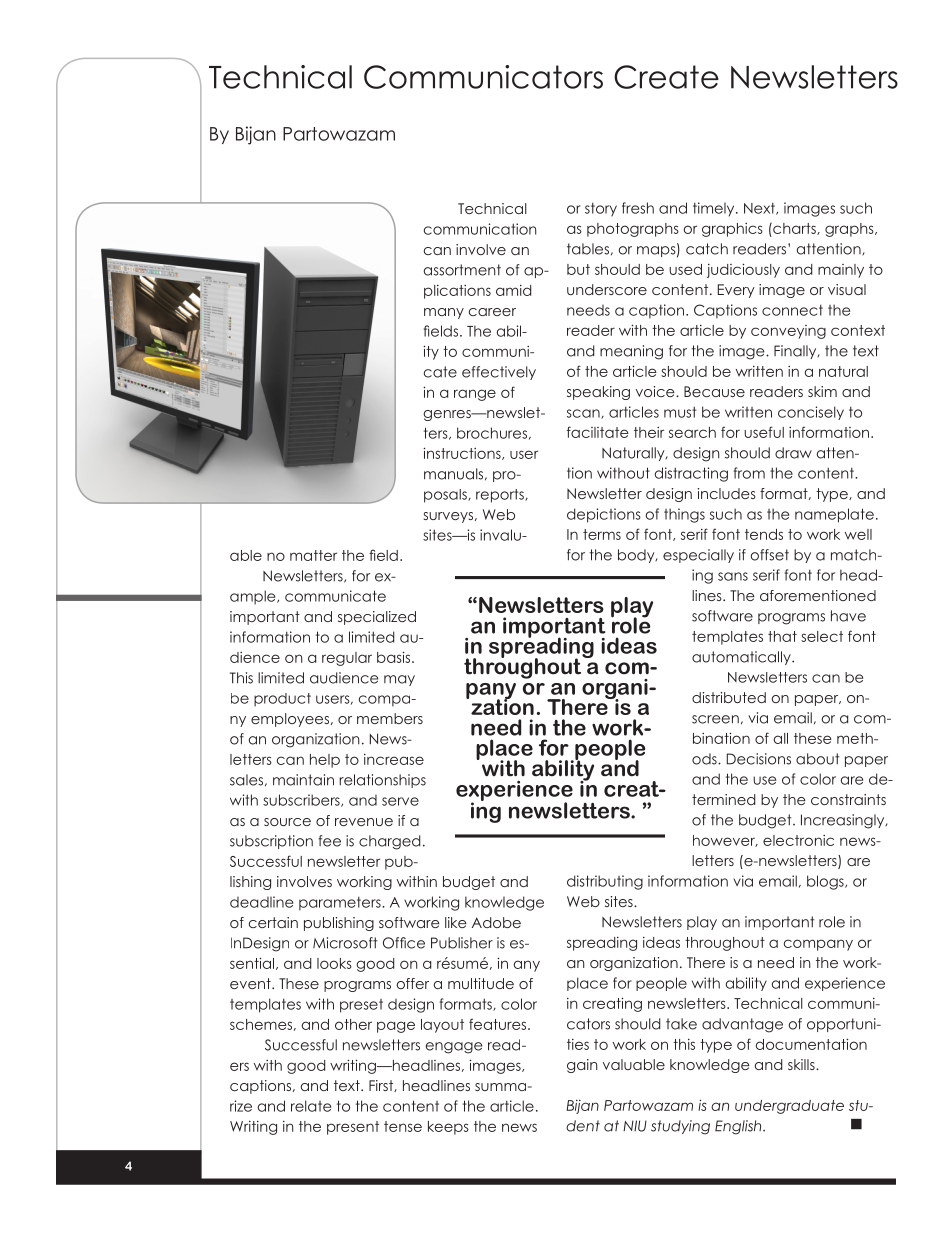 This image has width=952, height=1233. I want to click on Adobe, so click(496, 922).
